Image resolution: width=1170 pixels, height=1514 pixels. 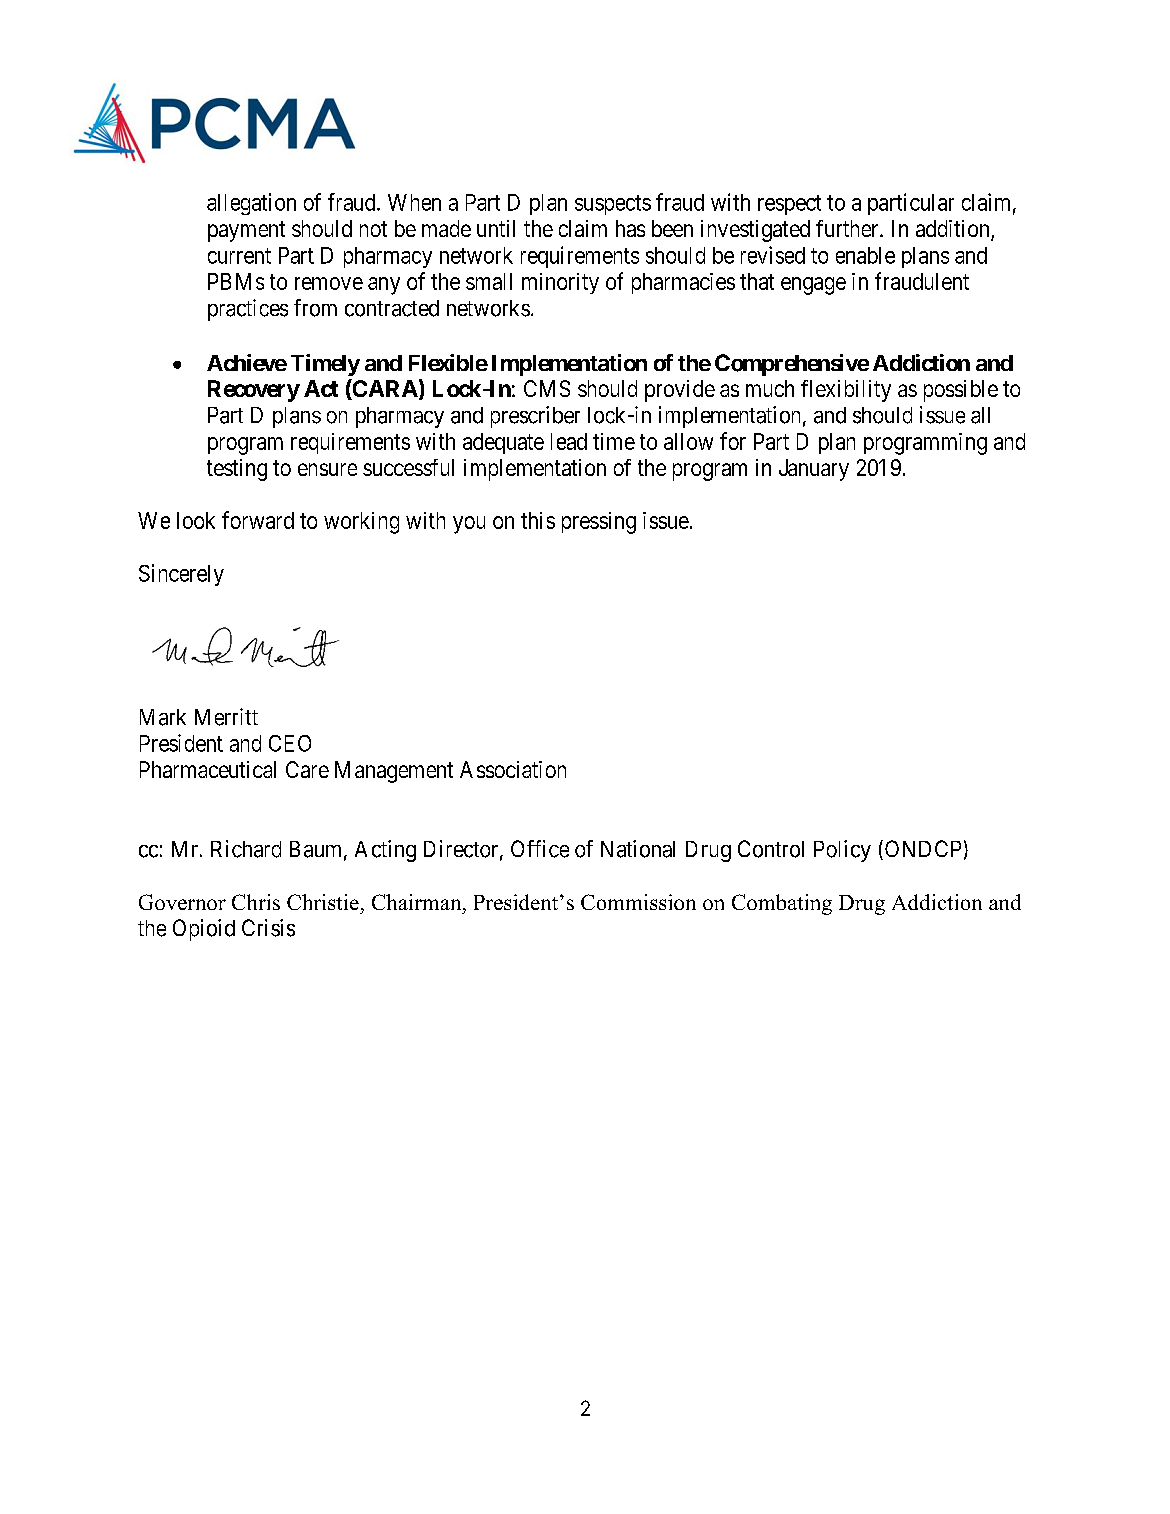 I want to click on flexibility, so click(x=846, y=391).
